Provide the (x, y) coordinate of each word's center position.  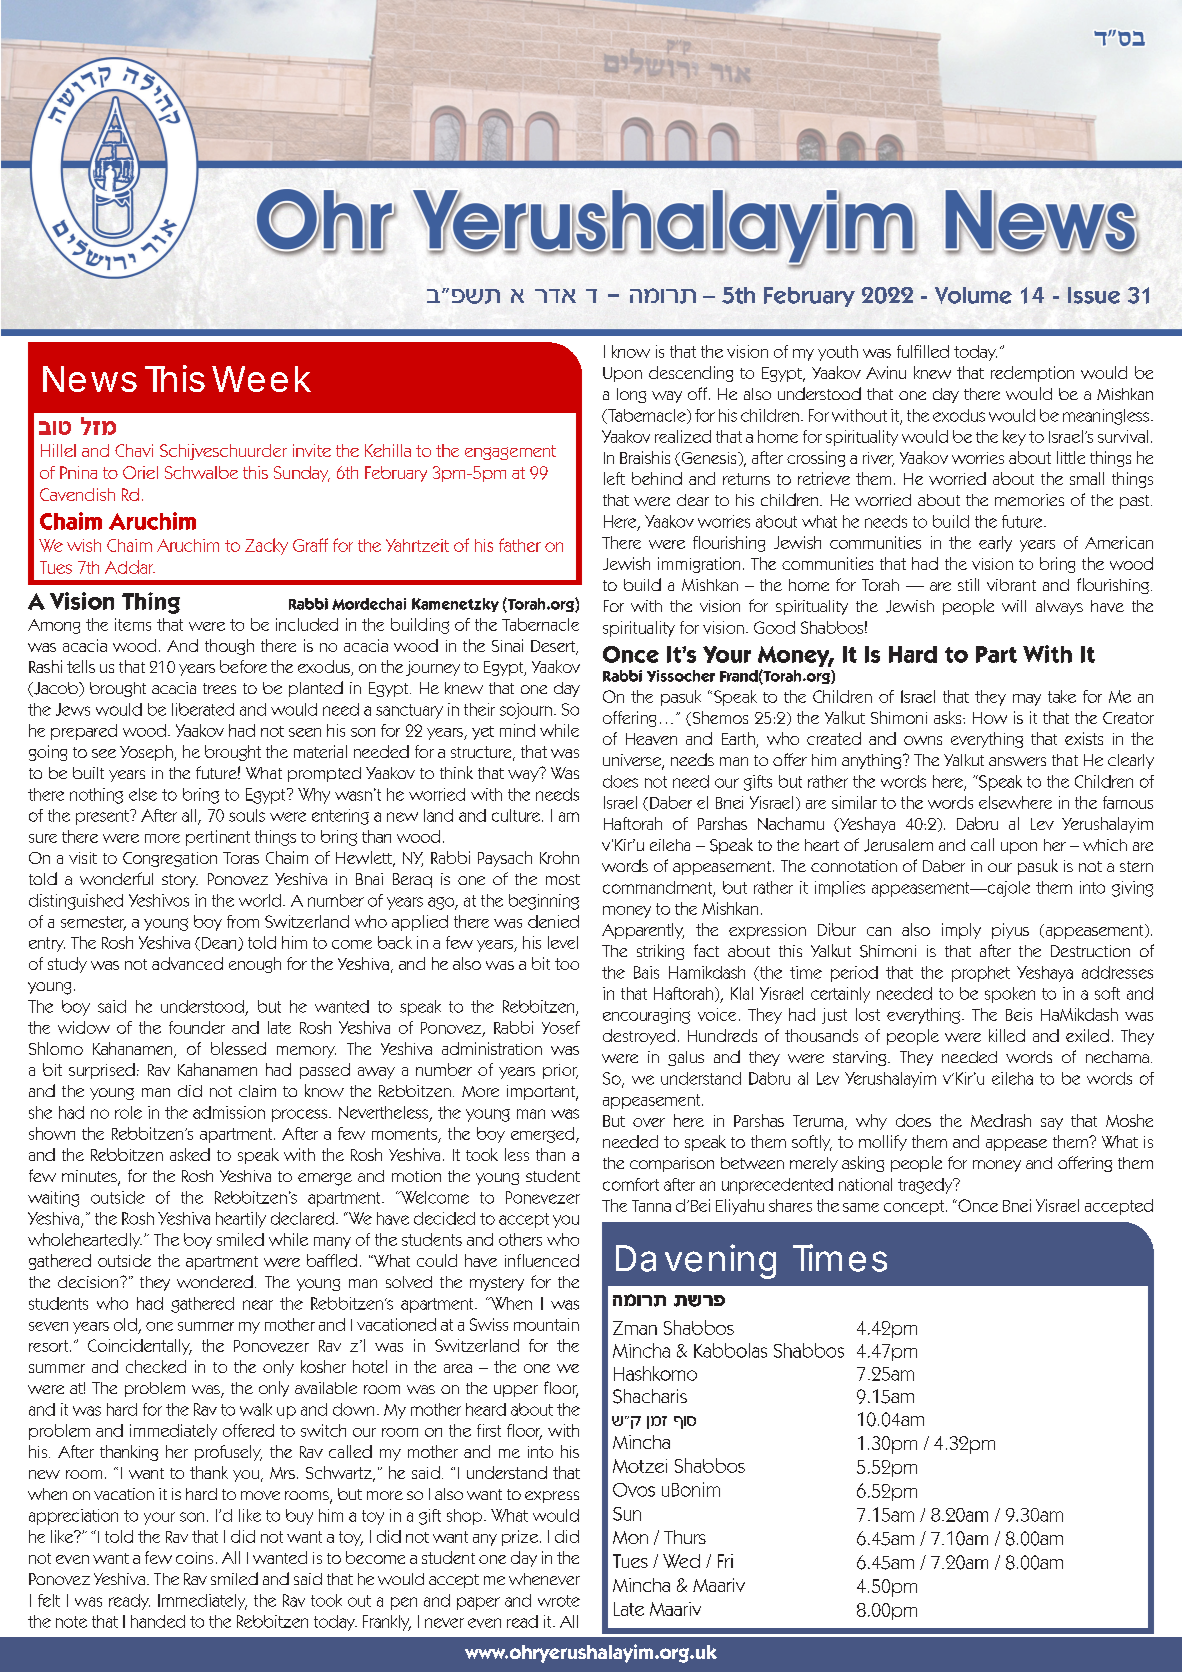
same (861, 1207)
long (631, 395)
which (1105, 845)
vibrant (1011, 585)
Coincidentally (140, 1347)
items (133, 624)
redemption (1032, 374)
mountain (546, 1324)
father (520, 545)
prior (560, 1071)
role (128, 1112)
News (90, 379)
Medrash (1001, 1120)
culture (517, 815)
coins (194, 1558)
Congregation (170, 859)
